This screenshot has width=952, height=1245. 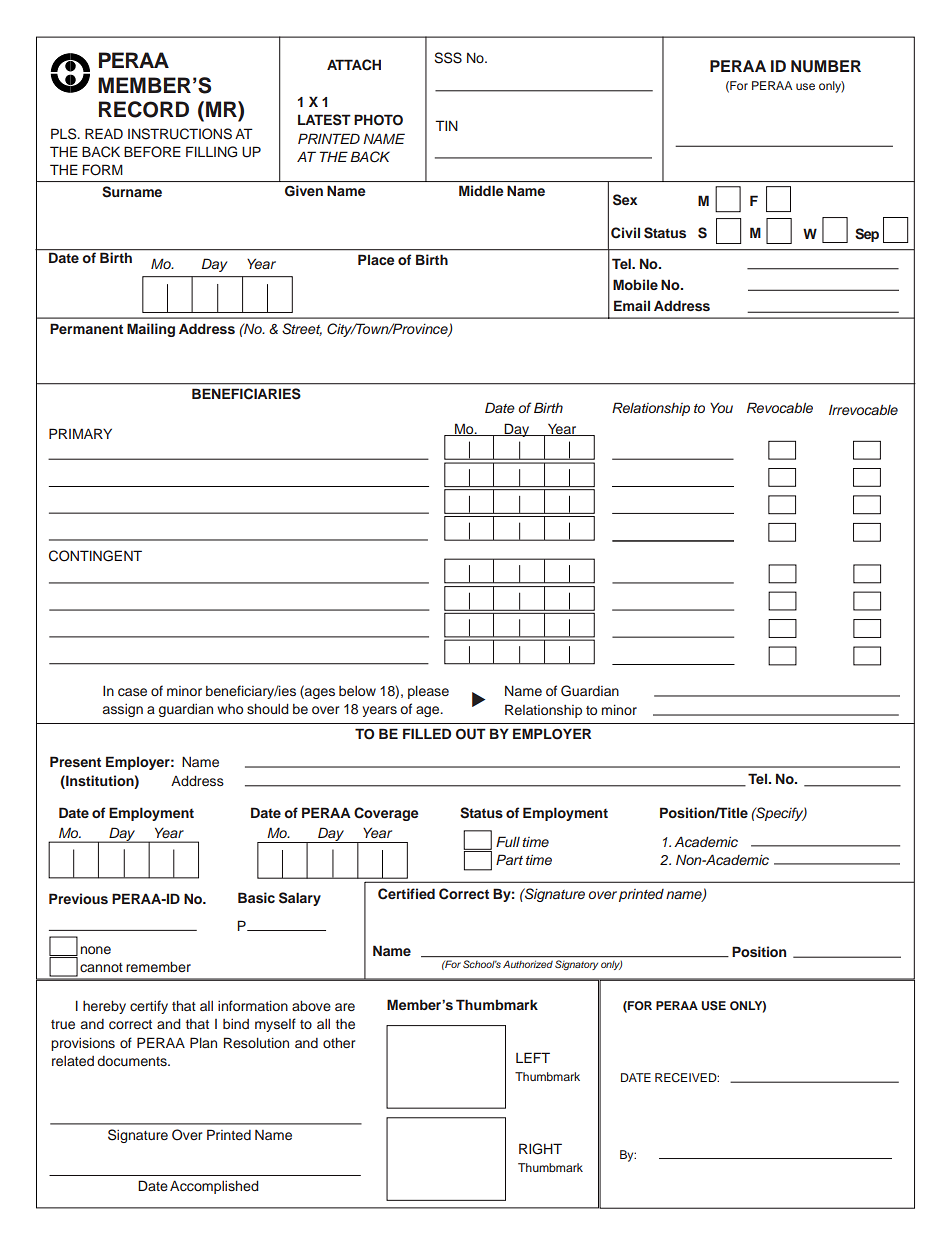 What do you see at coordinates (471, 734) in the screenshot?
I see `OUT` at bounding box center [471, 734].
